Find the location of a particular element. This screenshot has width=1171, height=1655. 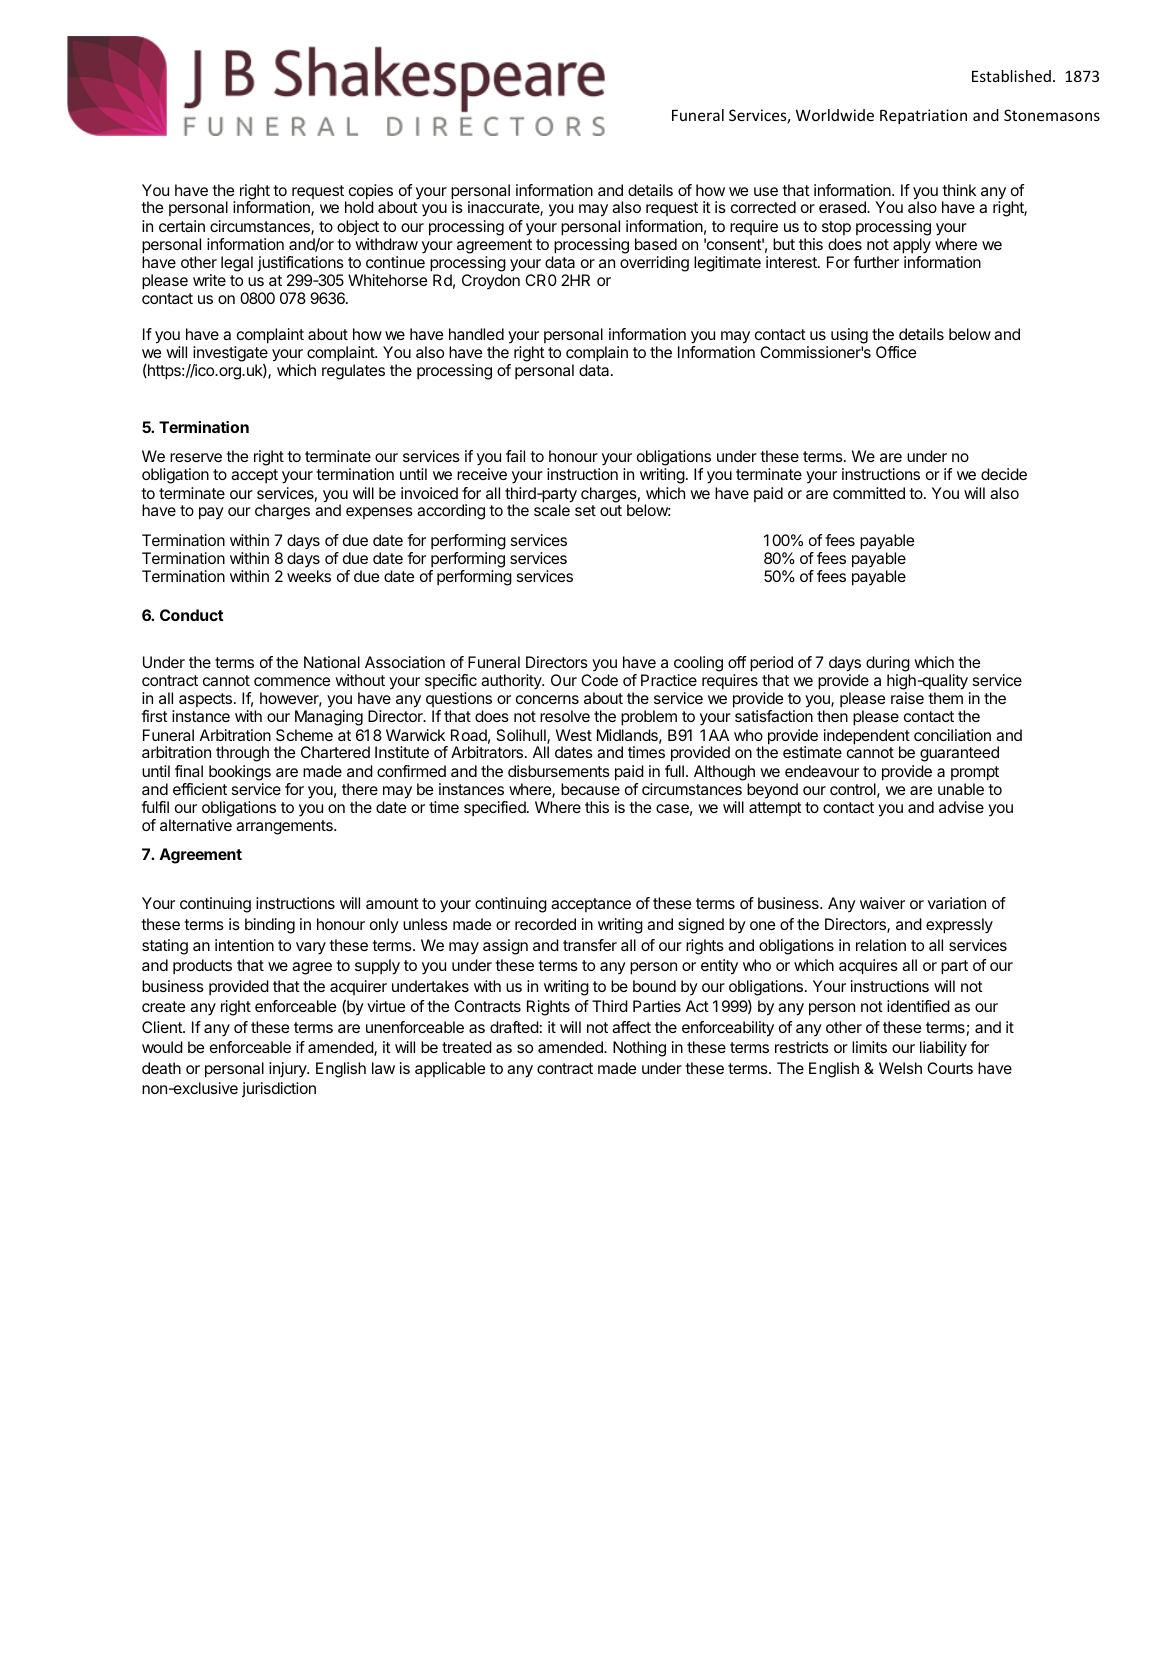

Nothing is located at coordinates (639, 1049).
